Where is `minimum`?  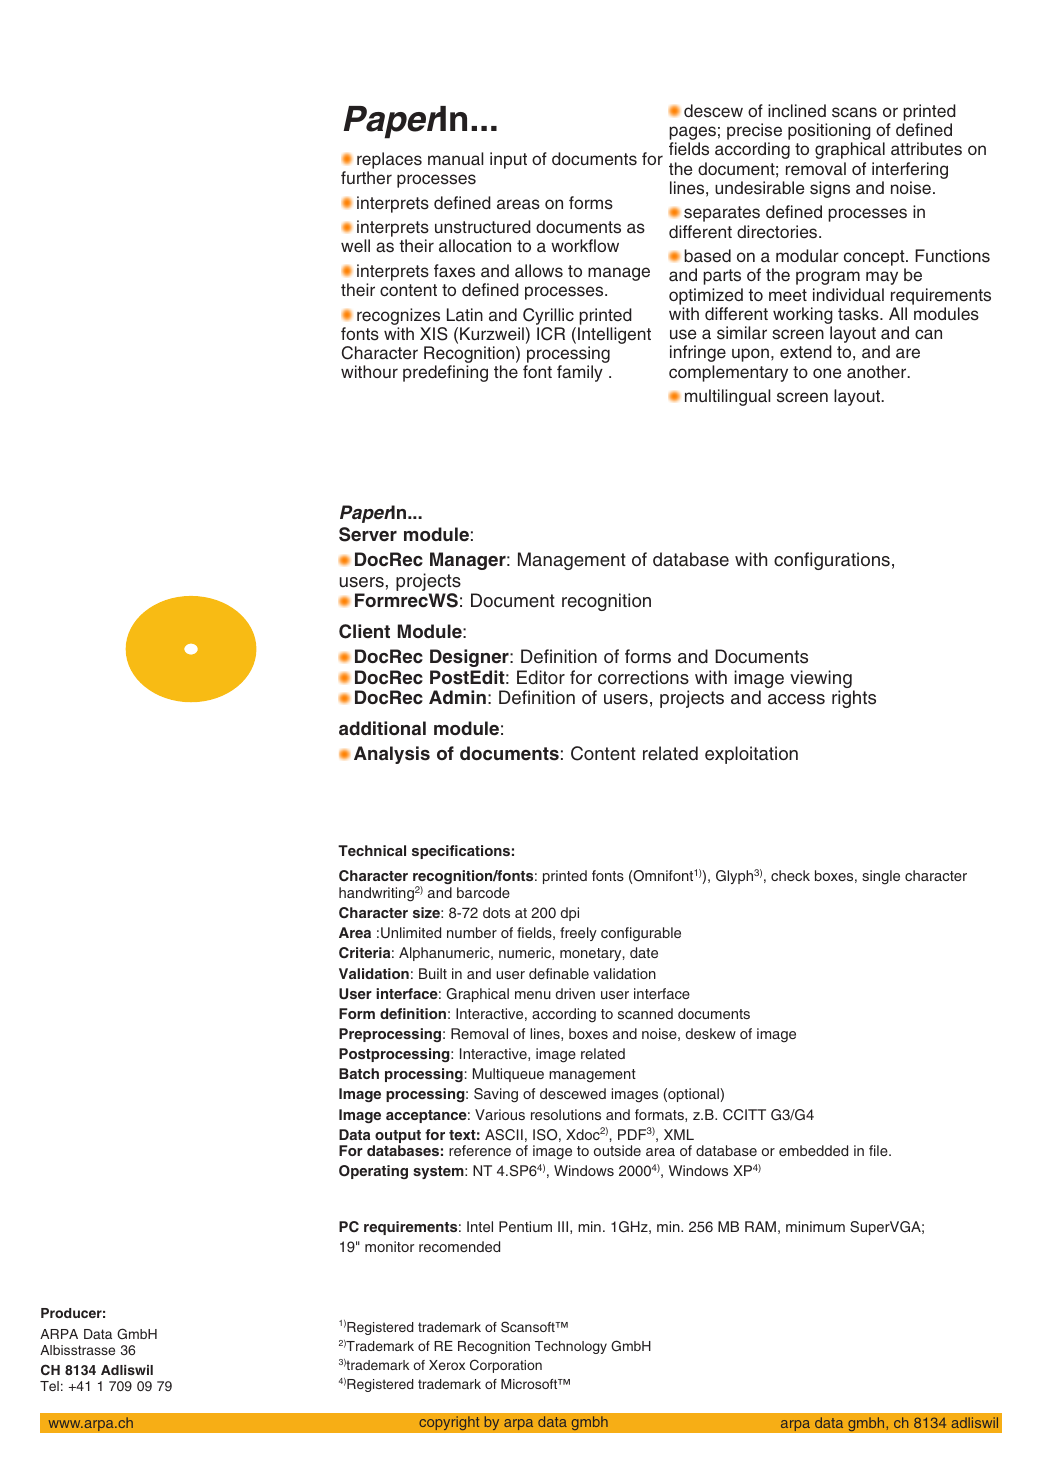
minimum is located at coordinates (815, 1226).
